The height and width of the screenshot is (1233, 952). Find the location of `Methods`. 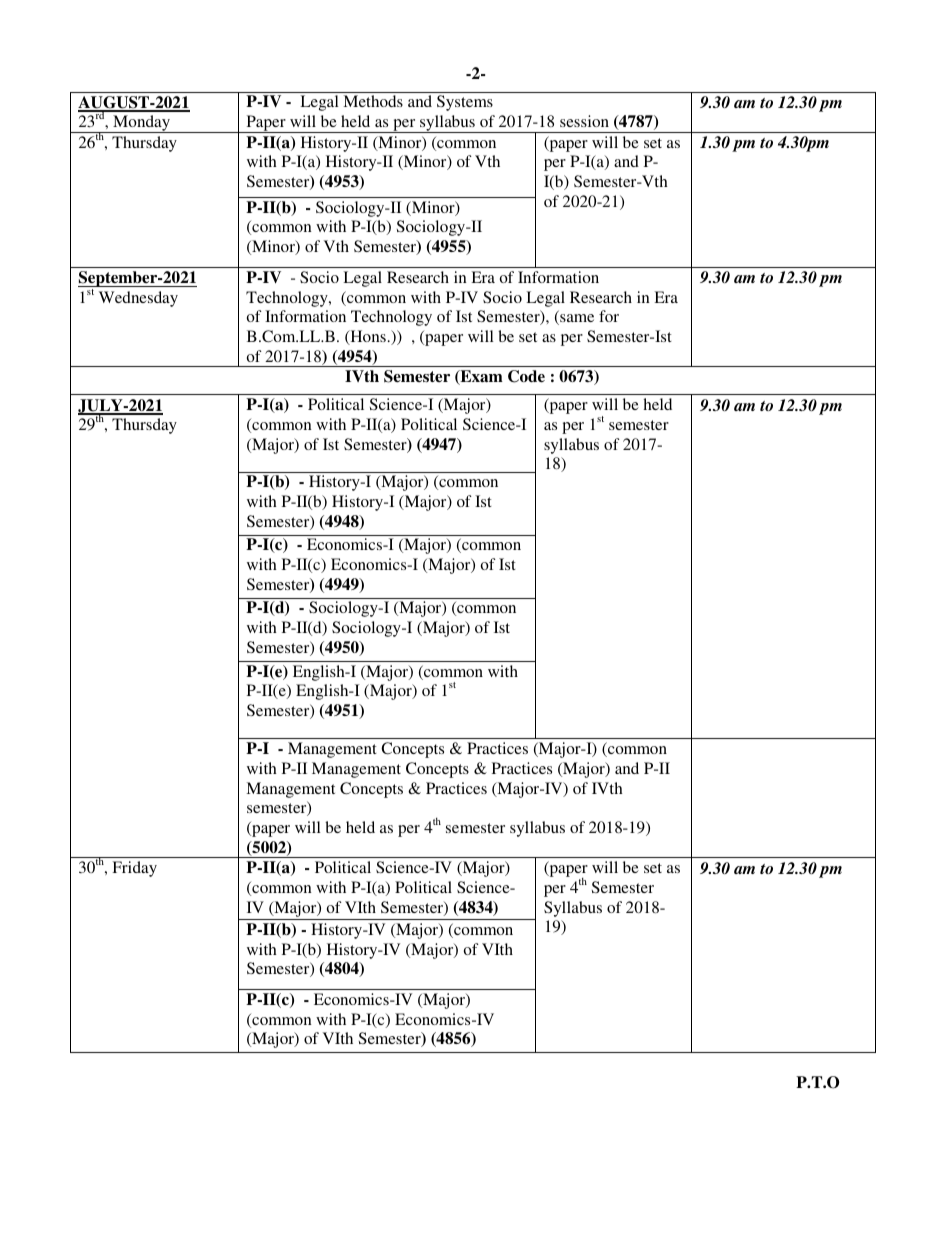

Methods is located at coordinates (373, 101).
